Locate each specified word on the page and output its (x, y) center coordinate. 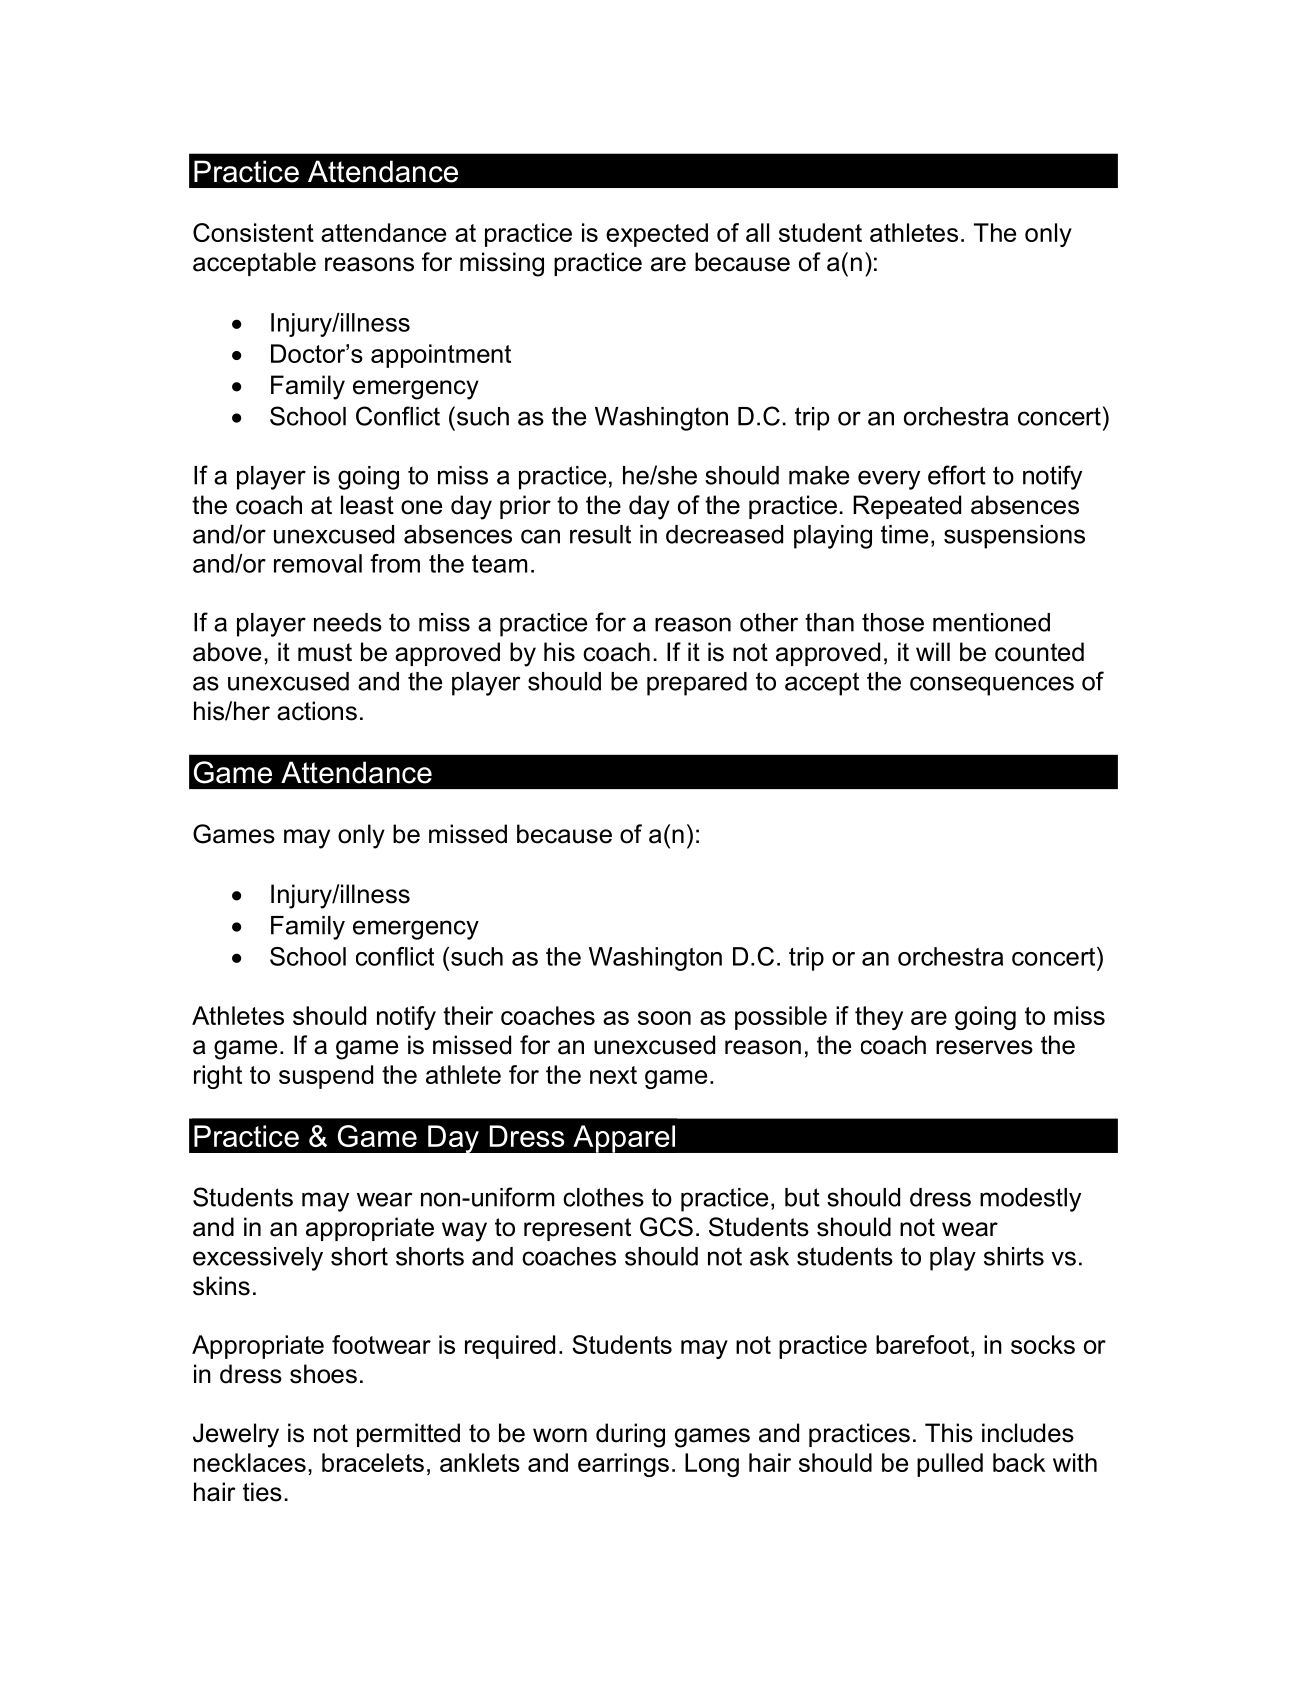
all (757, 232)
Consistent (253, 232)
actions (317, 711)
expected (657, 235)
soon (664, 1018)
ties (262, 1492)
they (879, 1018)
